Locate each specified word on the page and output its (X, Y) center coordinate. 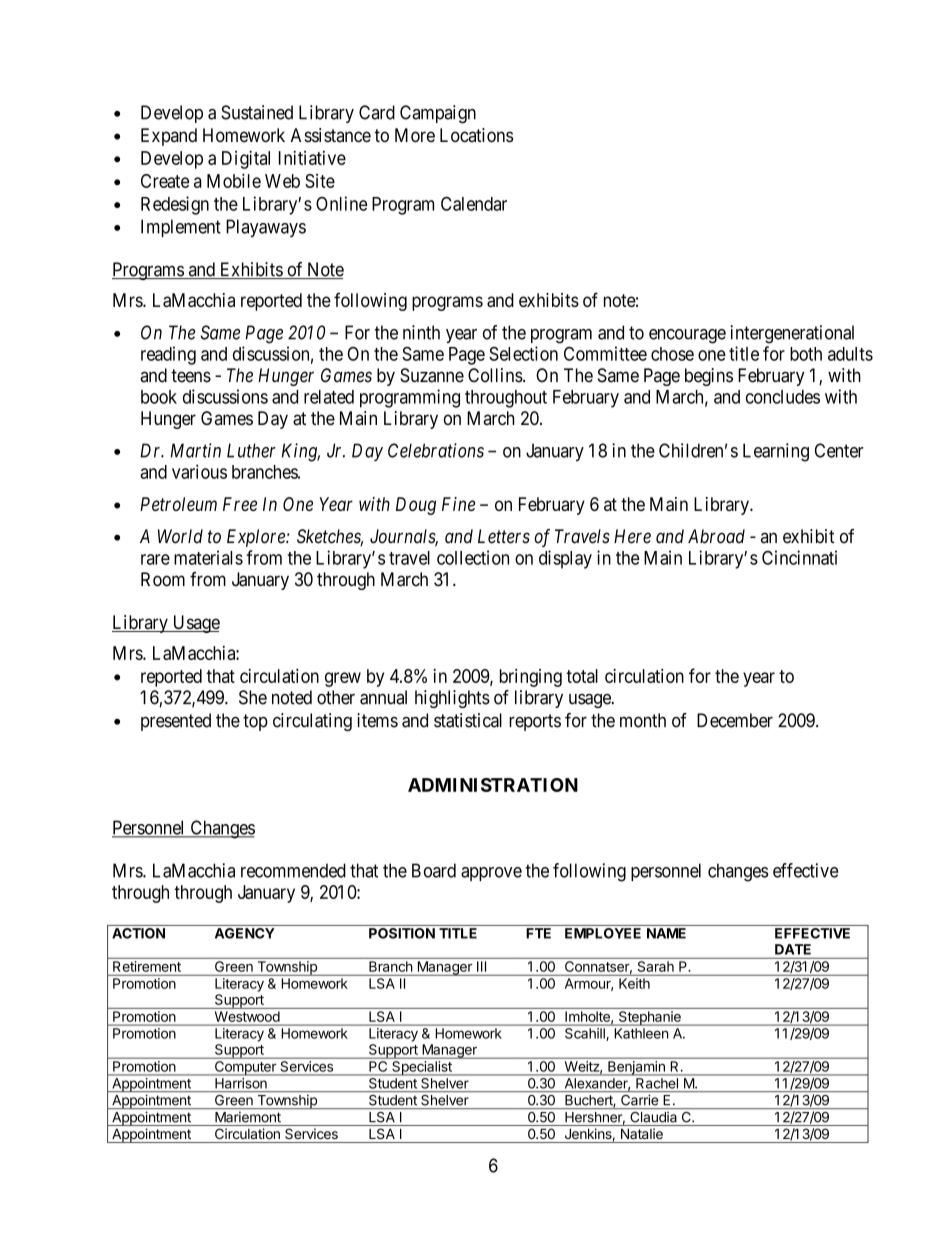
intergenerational (792, 334)
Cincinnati (799, 557)
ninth (421, 332)
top (255, 722)
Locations (476, 135)
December (735, 720)
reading (168, 355)
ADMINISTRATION (493, 785)
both (806, 354)
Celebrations (436, 450)
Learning (776, 452)
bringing (531, 678)
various (199, 471)
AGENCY (245, 933)
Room (163, 579)
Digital (246, 159)
